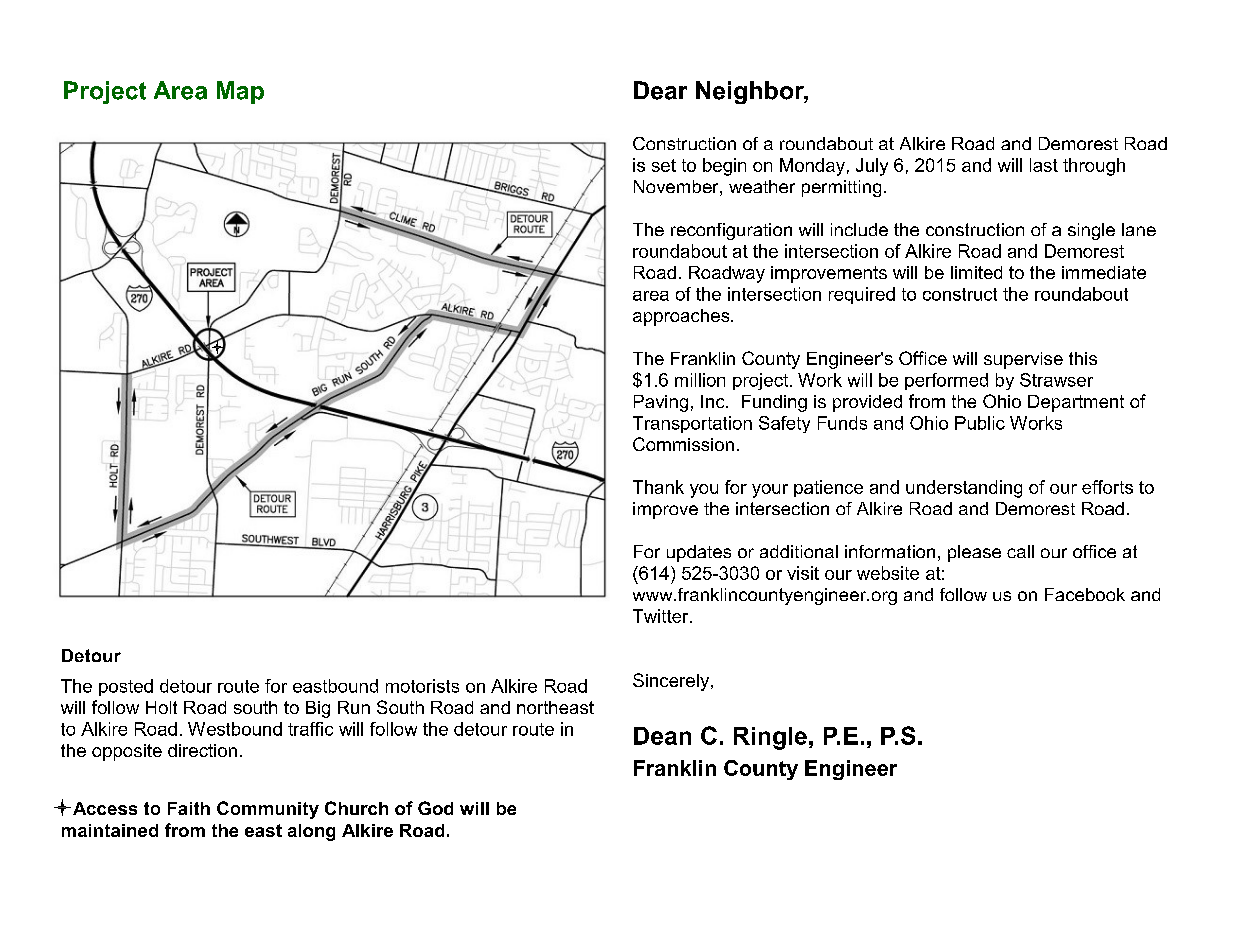  What do you see at coordinates (699, 553) in the document?
I see `updates` at bounding box center [699, 553].
